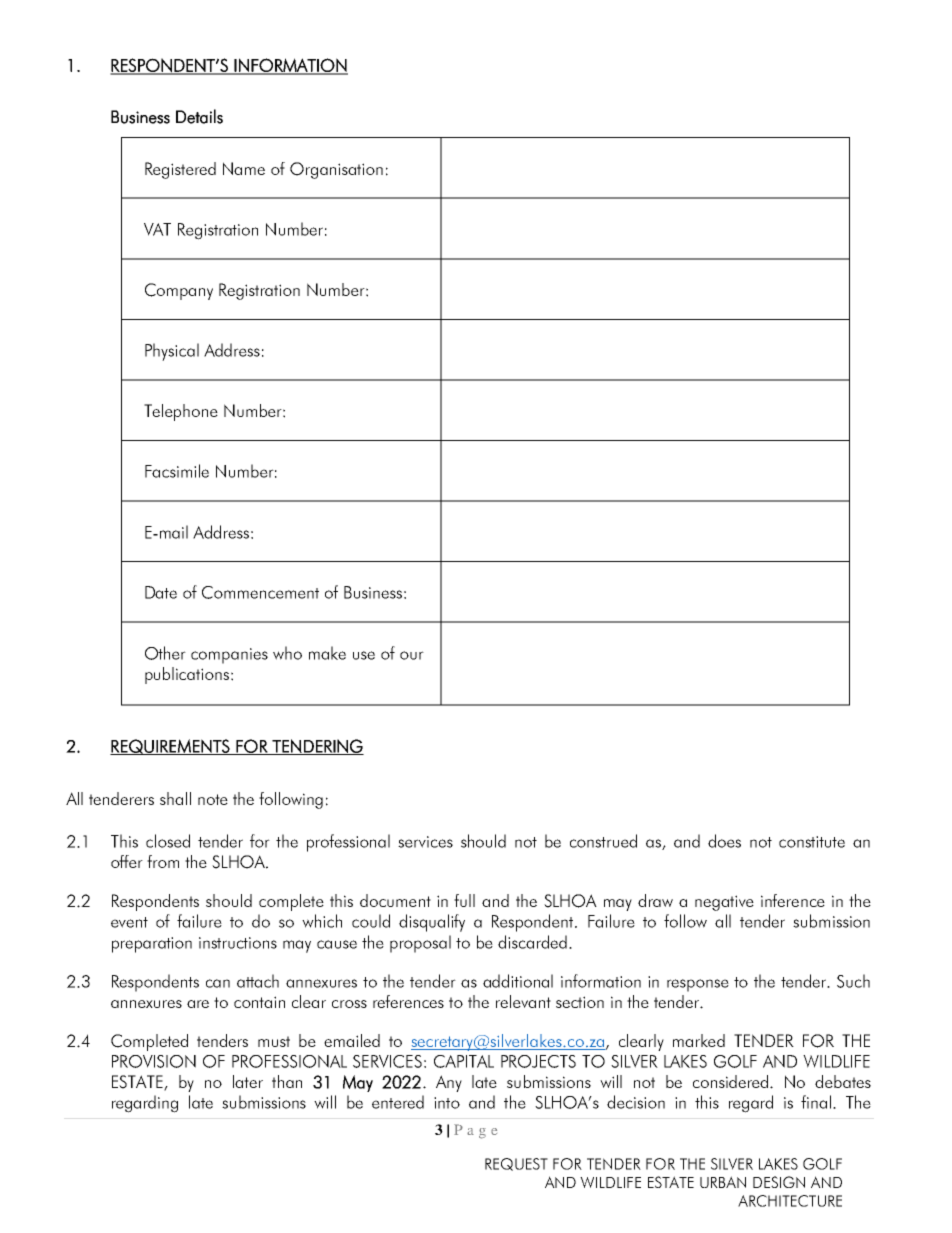 The height and width of the document is (1233, 952). I want to click on Details, so click(199, 116).
